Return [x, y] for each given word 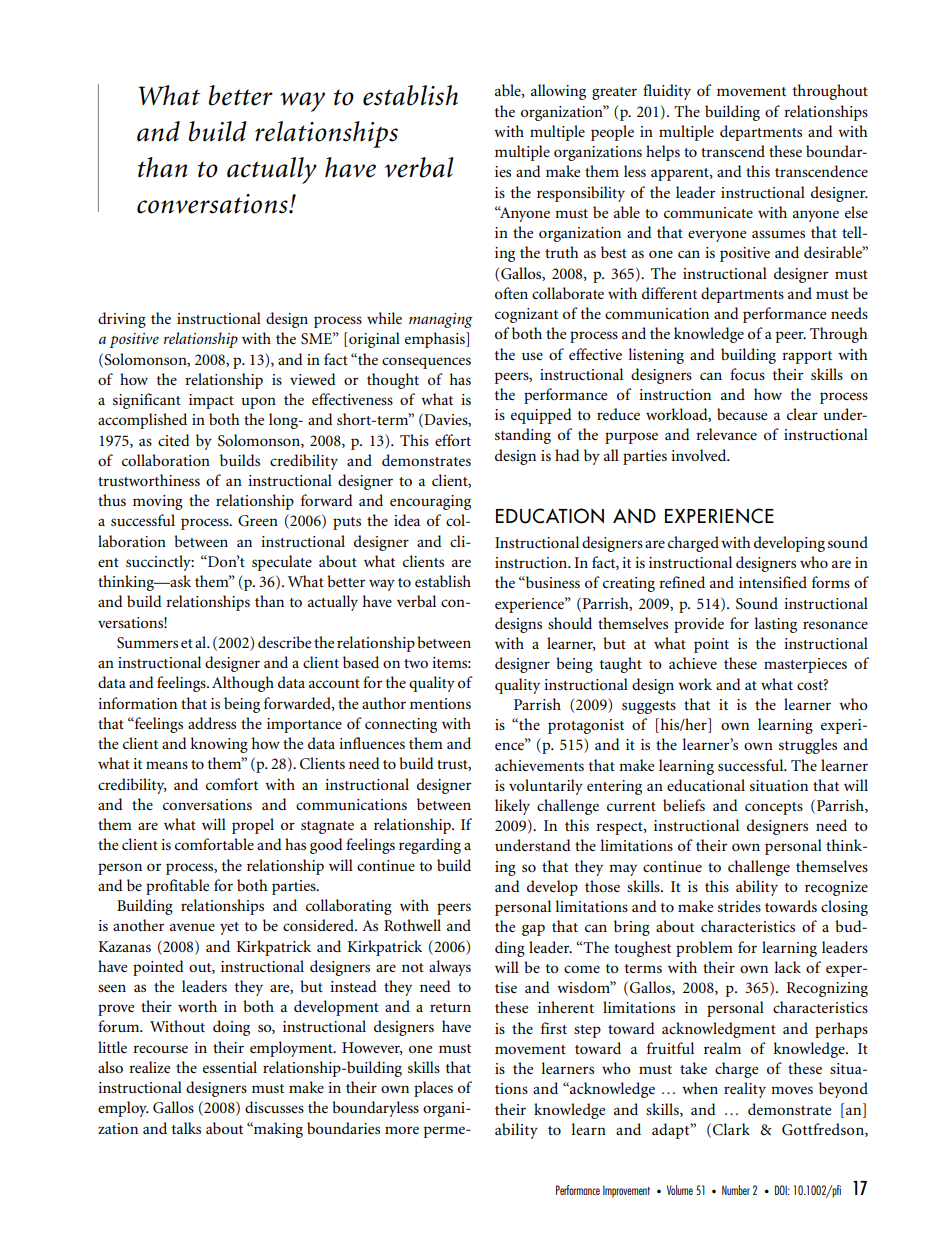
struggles [808, 746]
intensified [773, 582]
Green [258, 521]
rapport [807, 357]
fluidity [667, 92]
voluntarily [546, 787]
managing [440, 320]
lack [787, 967]
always [450, 968]
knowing [219, 745]
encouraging [430, 502]
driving [122, 320]
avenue [192, 927]
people [612, 133]
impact [211, 401]
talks [186, 1128]
